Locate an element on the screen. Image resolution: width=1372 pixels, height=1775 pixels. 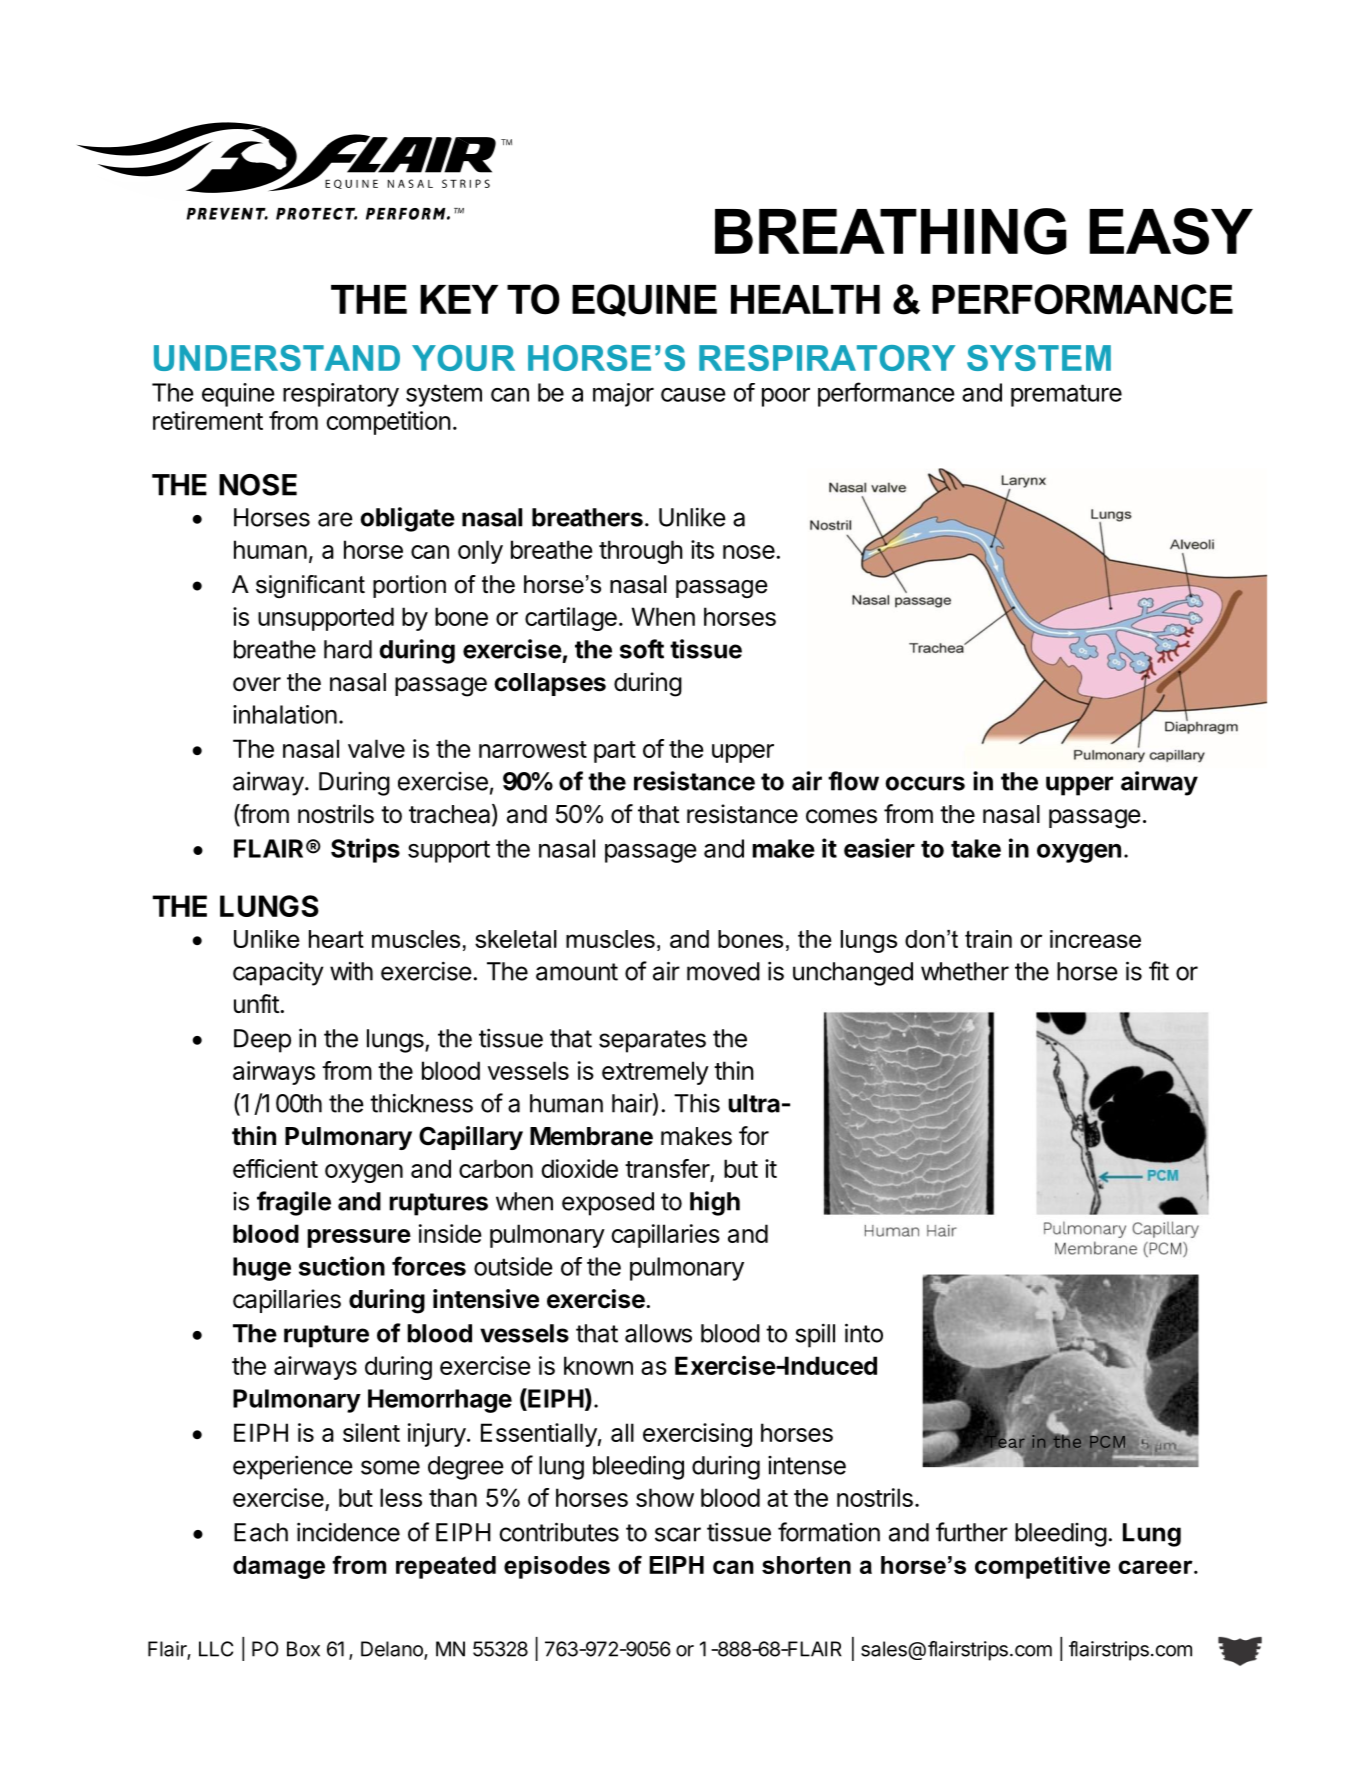
moved is located at coordinates (723, 971).
